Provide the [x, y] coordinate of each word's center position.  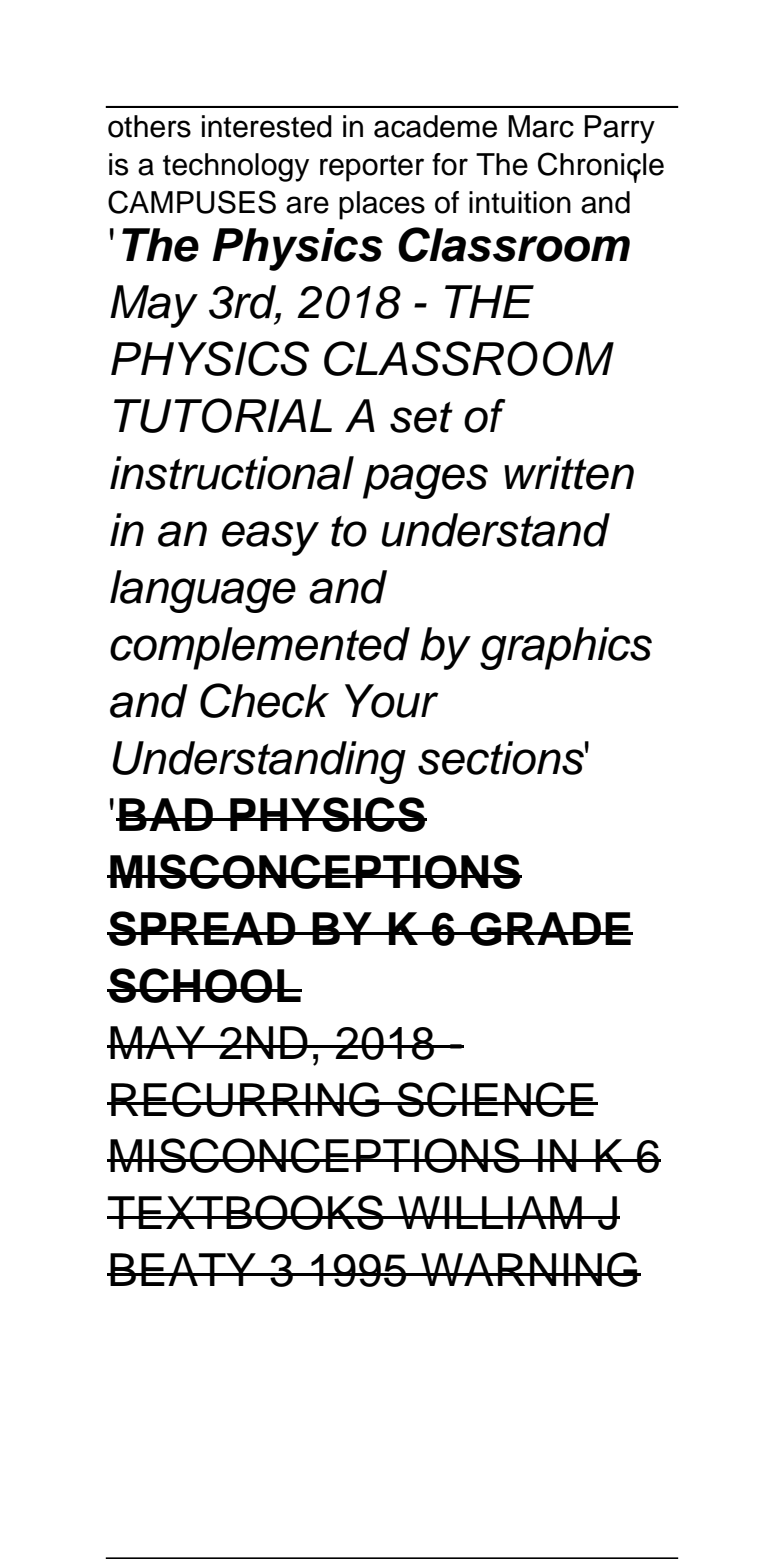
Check [264, 700]
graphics [566, 648]
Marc [541, 126]
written [569, 473]
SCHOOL [204, 985]
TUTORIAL [223, 415]
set [421, 417]
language [203, 591]
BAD [166, 814]
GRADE [550, 929]
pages [425, 481]
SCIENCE [495, 1099]
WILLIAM [490, 1212]
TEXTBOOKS [246, 1212]
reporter [372, 168]
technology [236, 167]
